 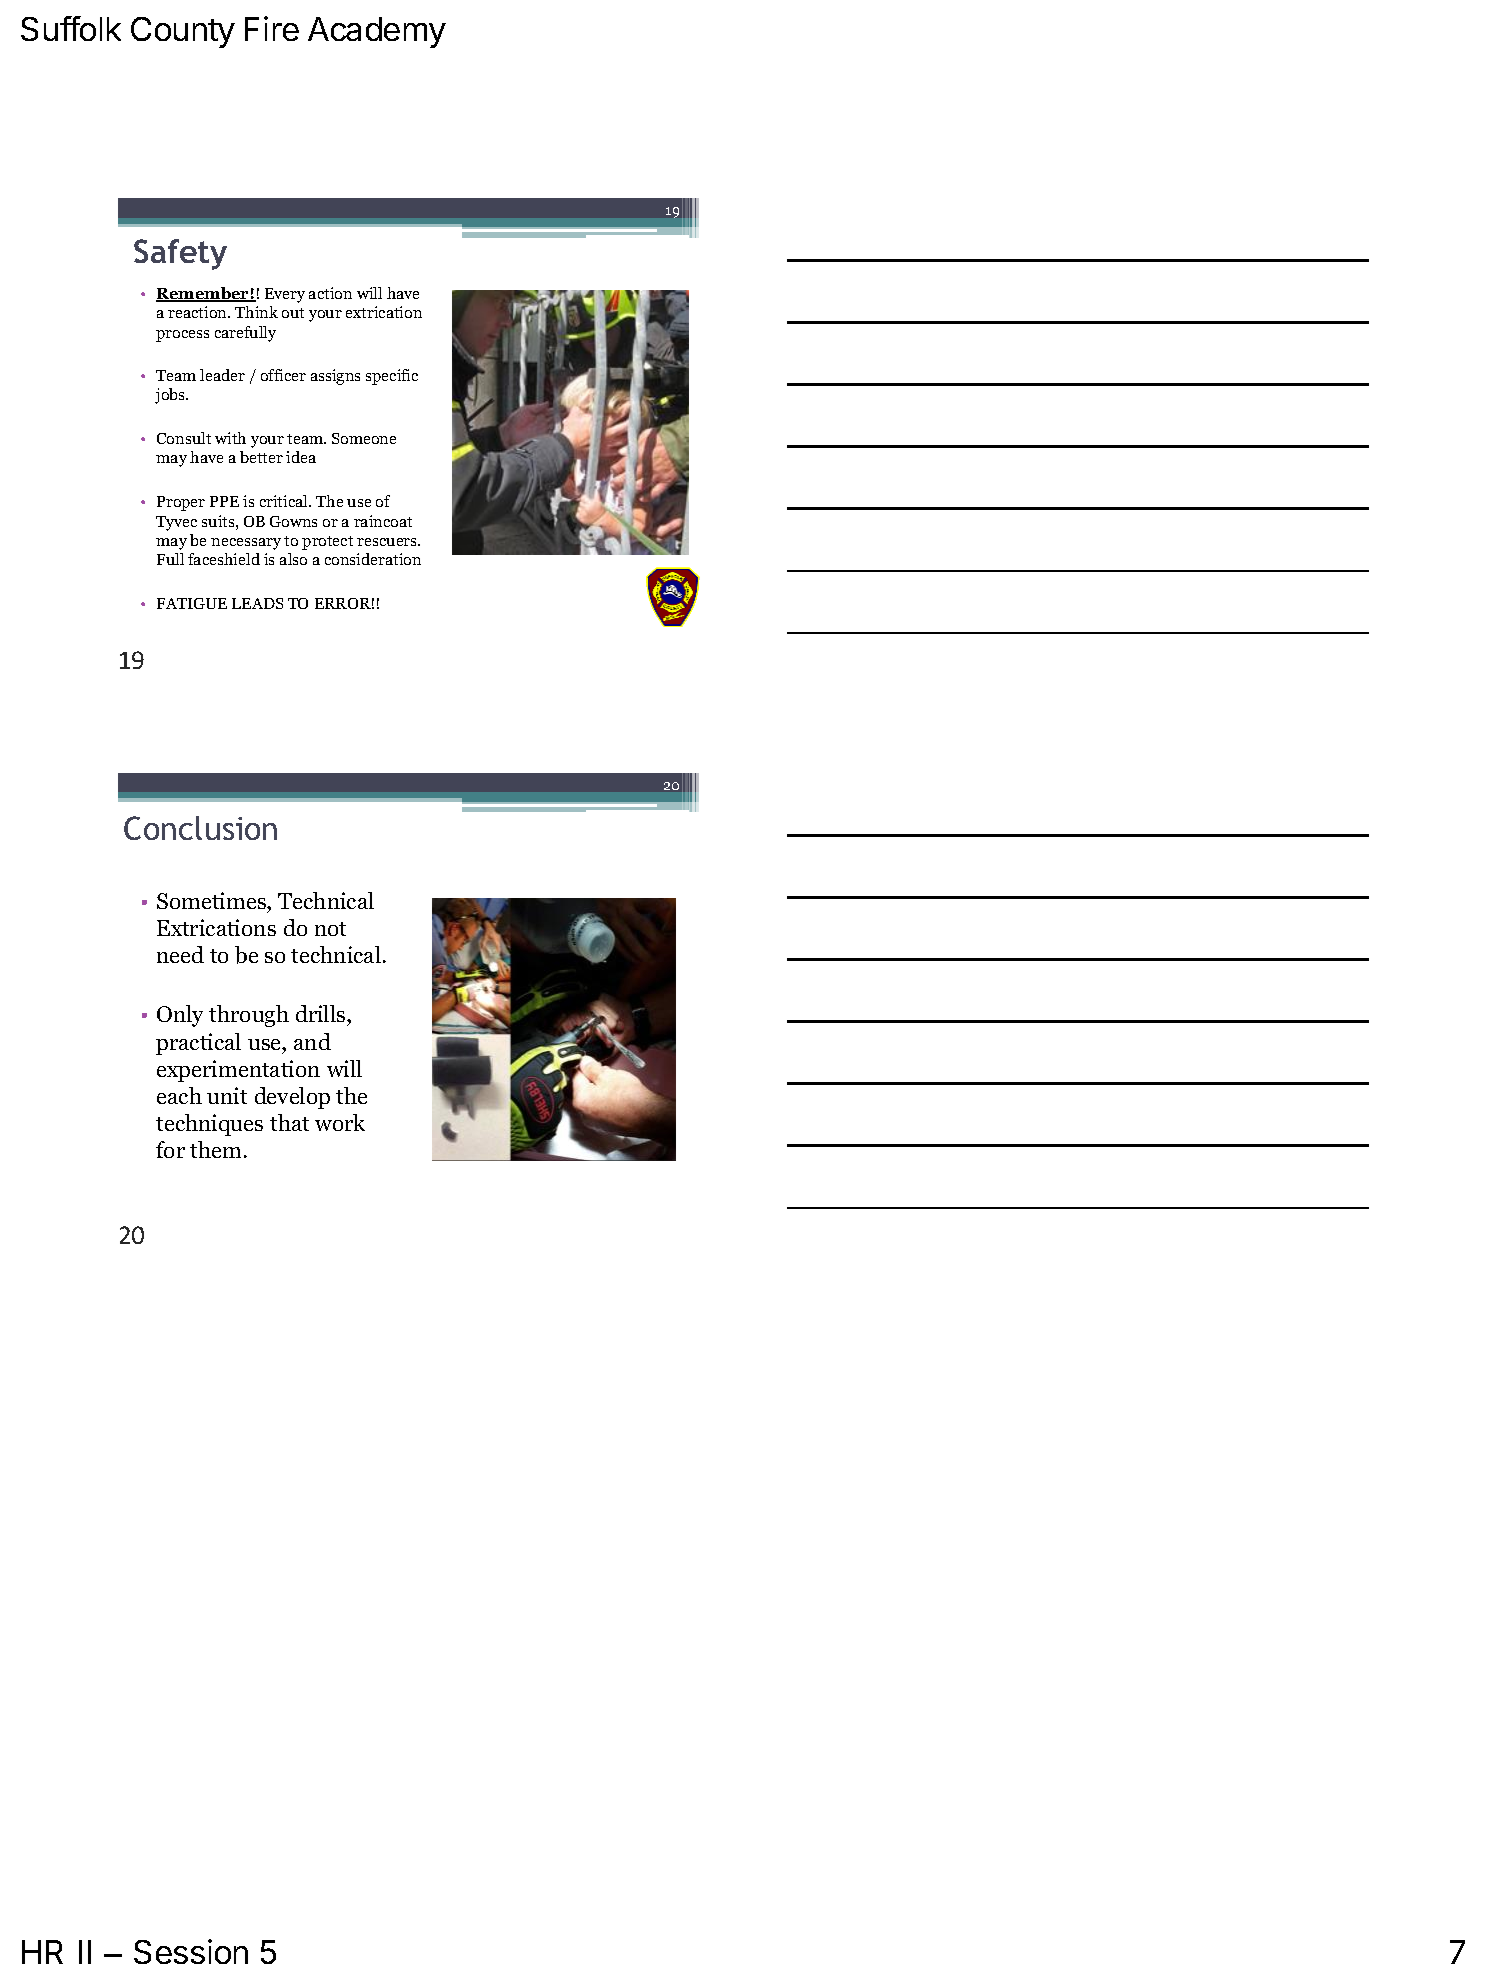 What do you see at coordinates (209, 1125) in the screenshot?
I see `techniques` at bounding box center [209, 1125].
